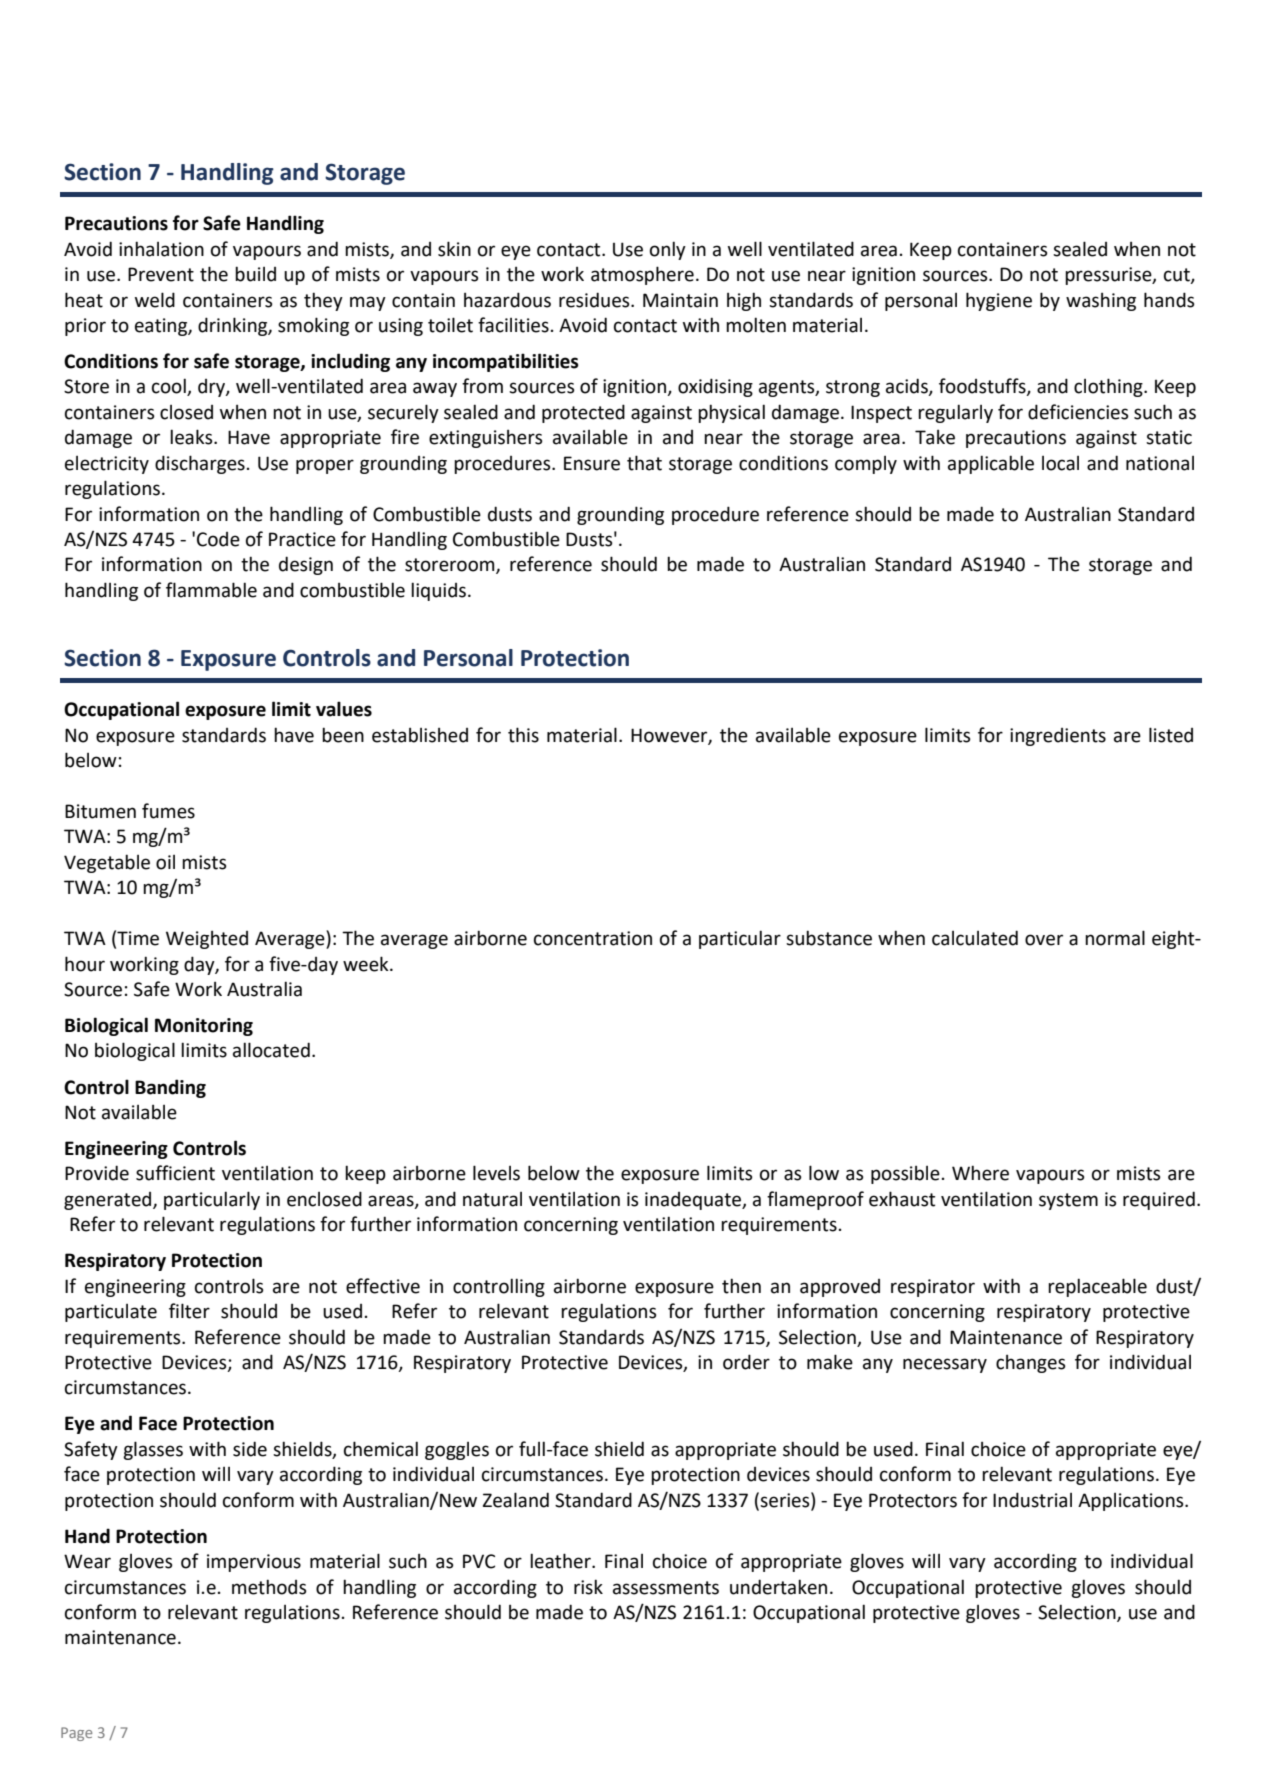  Describe the element at coordinates (155, 300) in the page. I see `weld` at that location.
